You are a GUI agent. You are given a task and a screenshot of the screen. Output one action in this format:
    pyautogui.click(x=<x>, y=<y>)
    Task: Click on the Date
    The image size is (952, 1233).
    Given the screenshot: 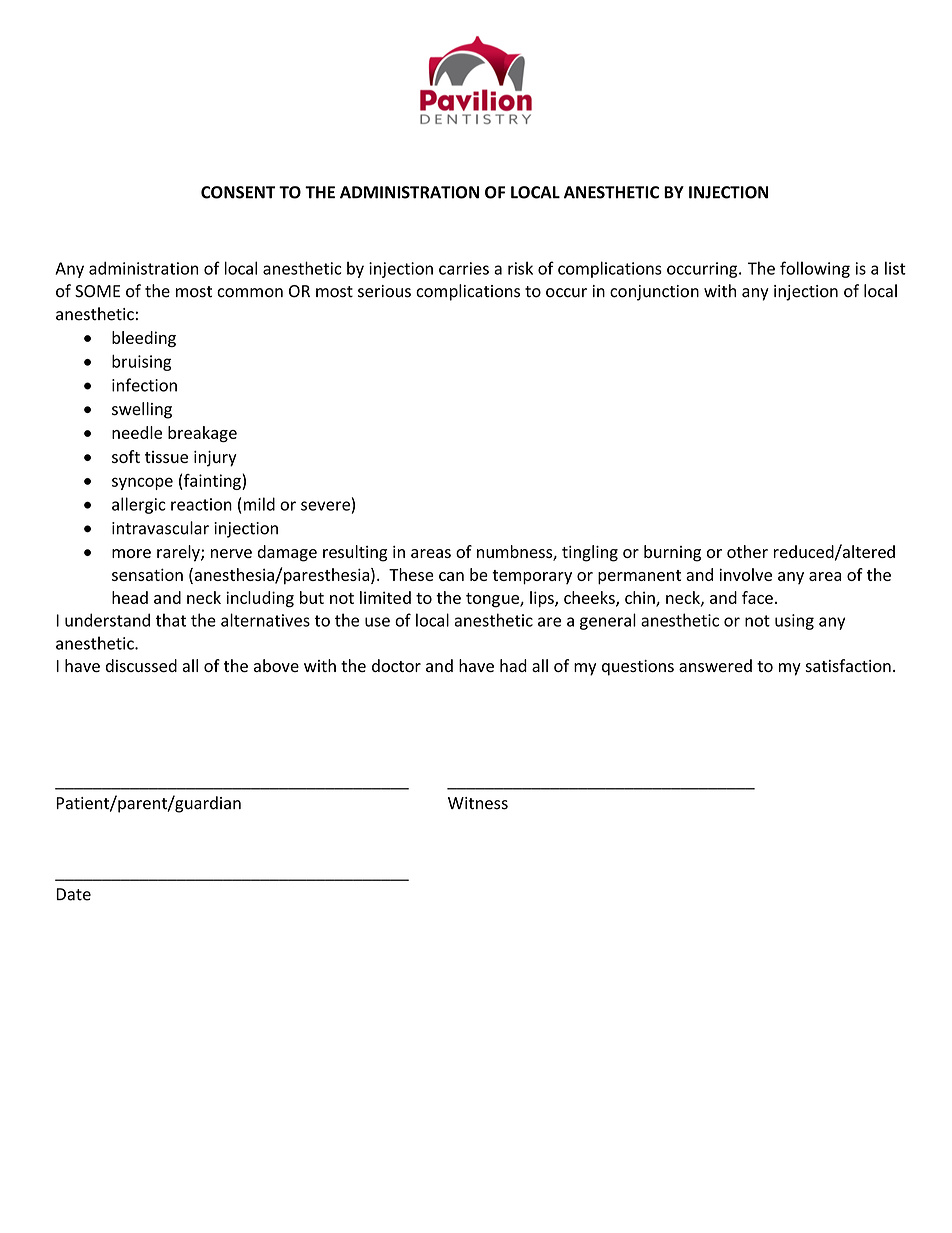 What is the action you would take?
    pyautogui.click(x=73, y=894)
